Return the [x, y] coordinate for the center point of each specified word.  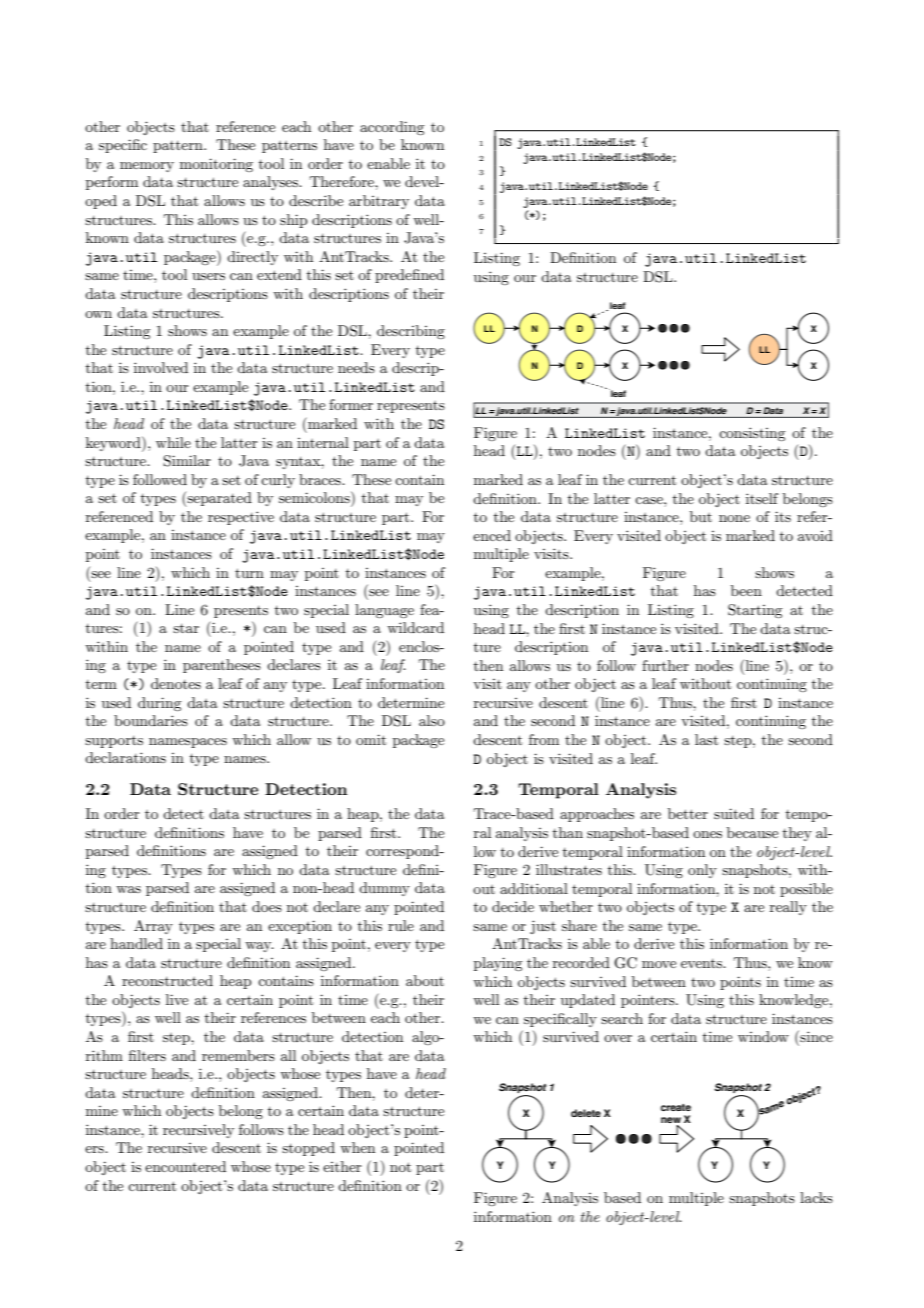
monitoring [216, 165]
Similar [187, 461]
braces [321, 479]
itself [762, 498]
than [568, 832]
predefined [409, 276]
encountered [185, 1166]
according [392, 128]
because [752, 832]
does [267, 906]
